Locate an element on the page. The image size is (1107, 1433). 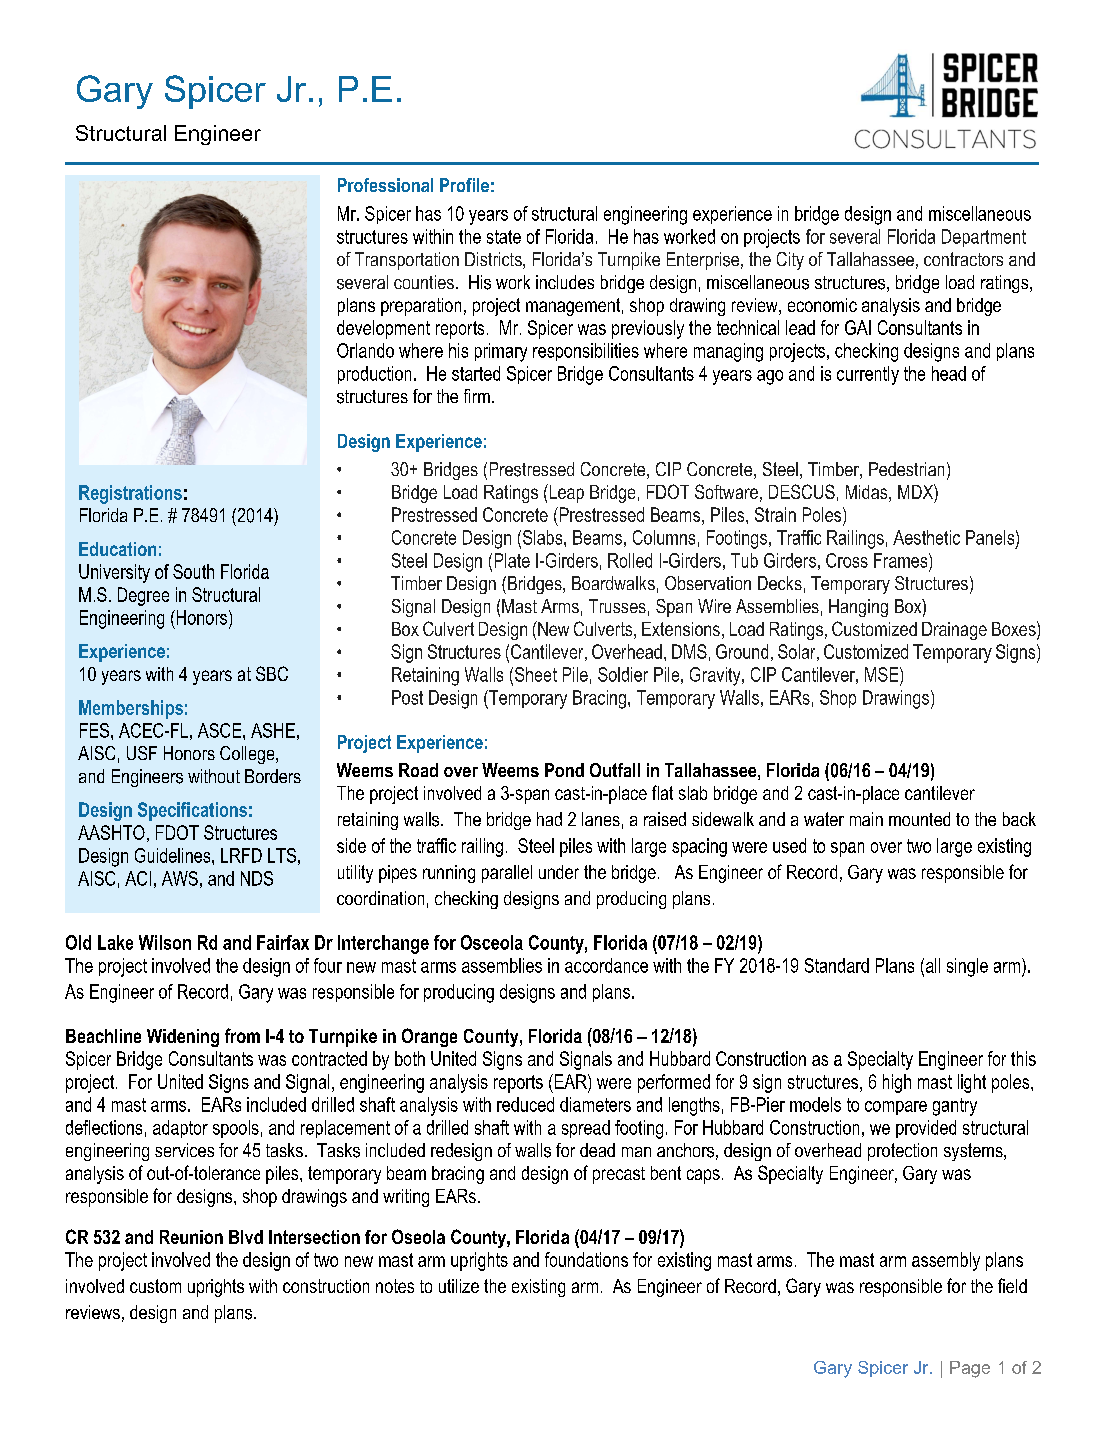
Department is located at coordinates (984, 238).
